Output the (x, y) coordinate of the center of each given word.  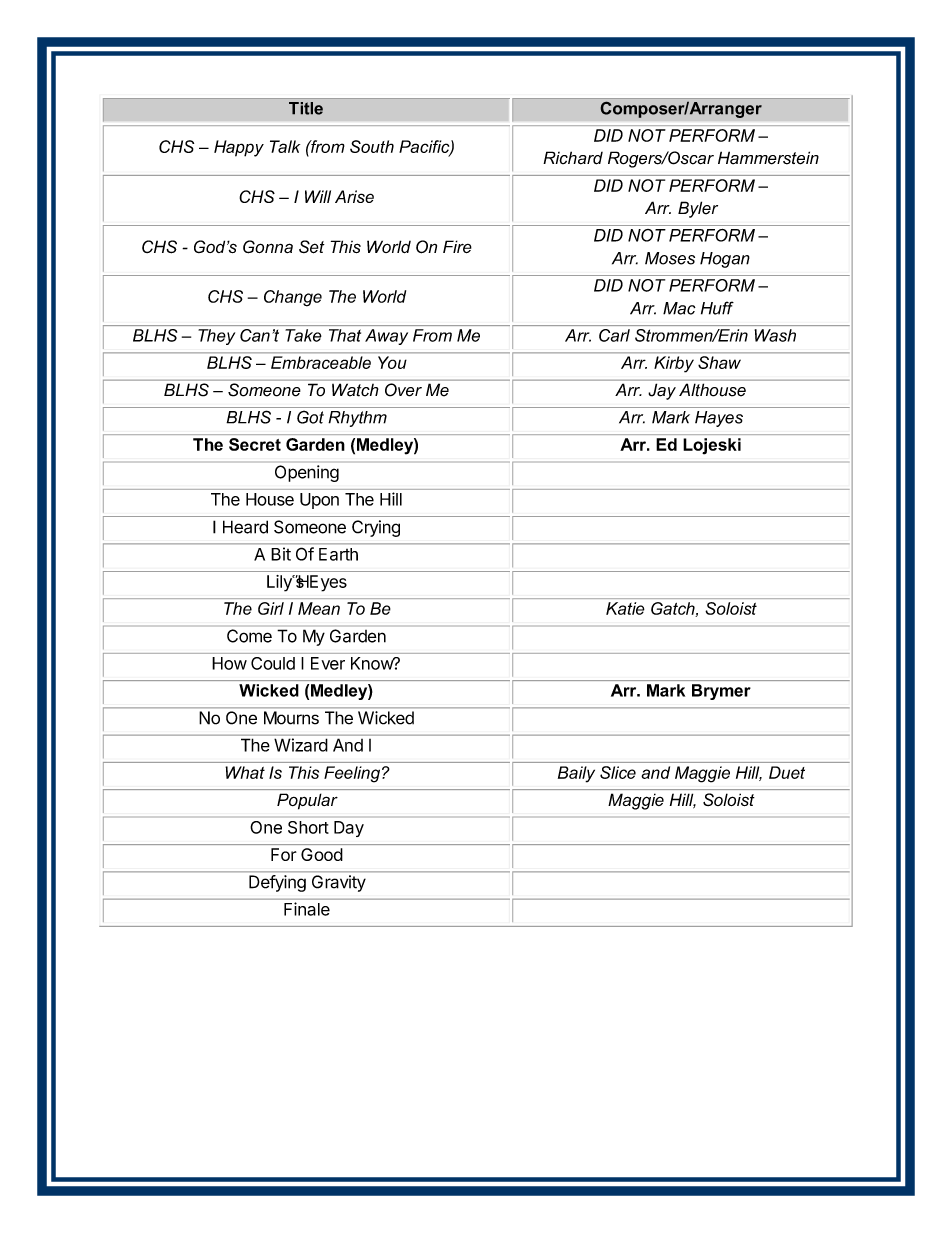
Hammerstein (768, 158)
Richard (573, 158)
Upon (319, 501)
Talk (285, 146)
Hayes (719, 419)
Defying (277, 883)
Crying (376, 528)
